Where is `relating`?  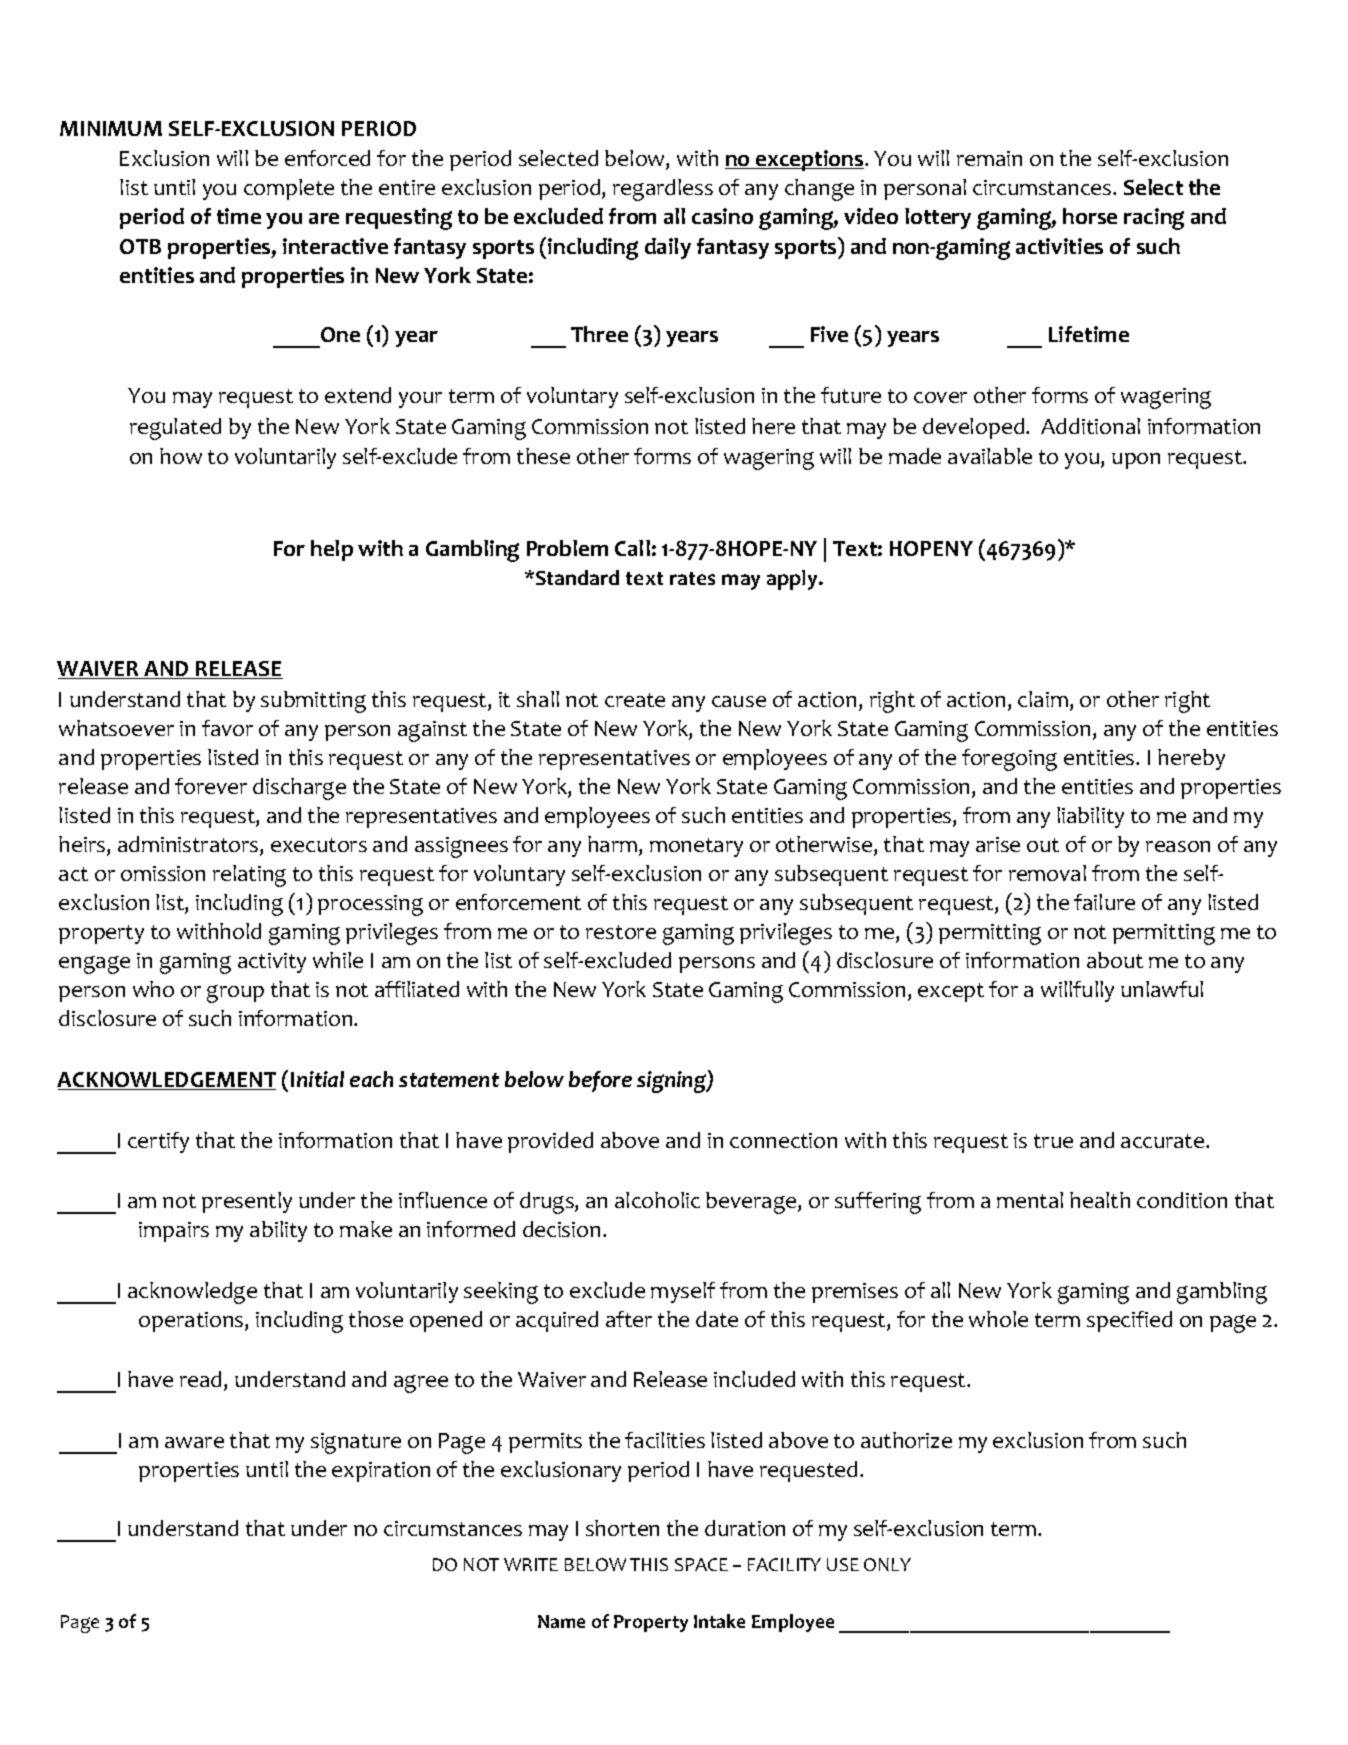 relating is located at coordinates (249, 876).
